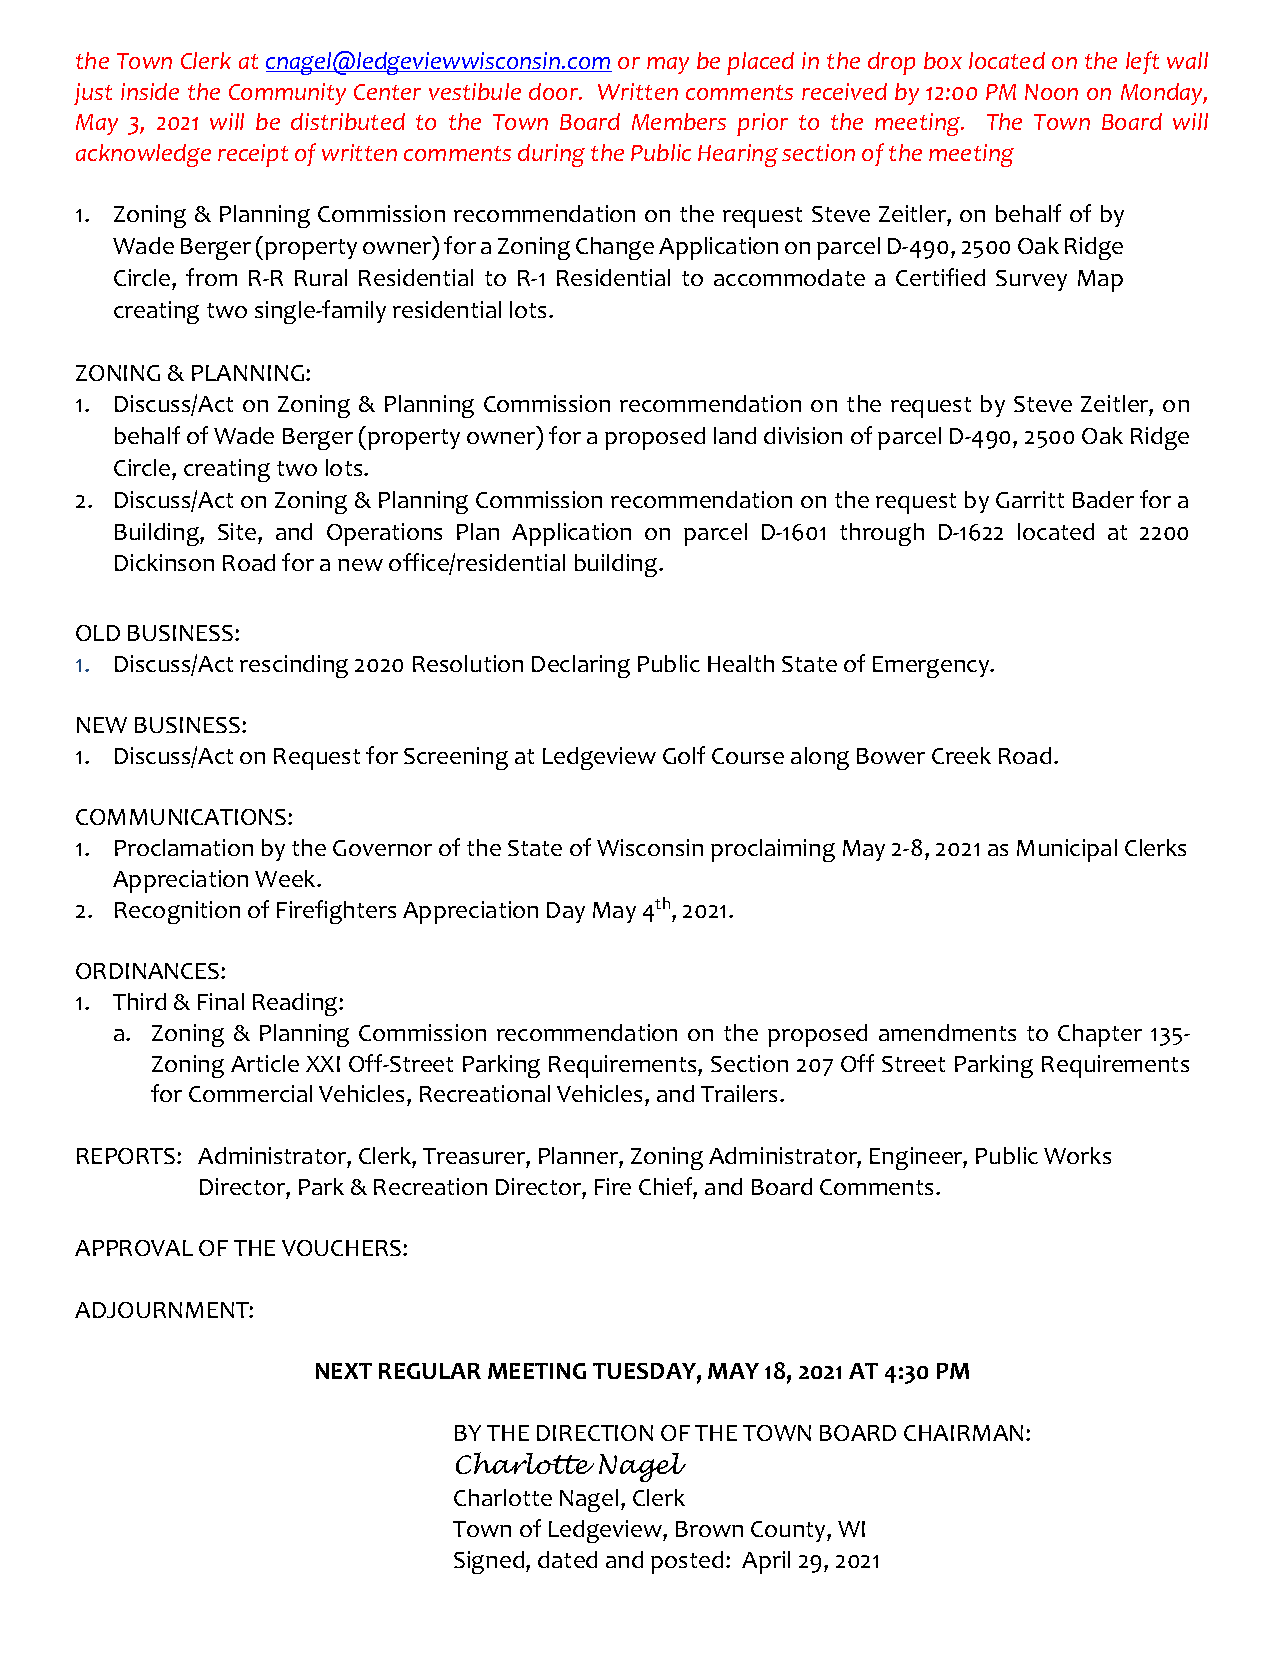 The image size is (1285, 1664). What do you see at coordinates (963, 1433) in the screenshot?
I see `CHAIRMAN` at bounding box center [963, 1433].
